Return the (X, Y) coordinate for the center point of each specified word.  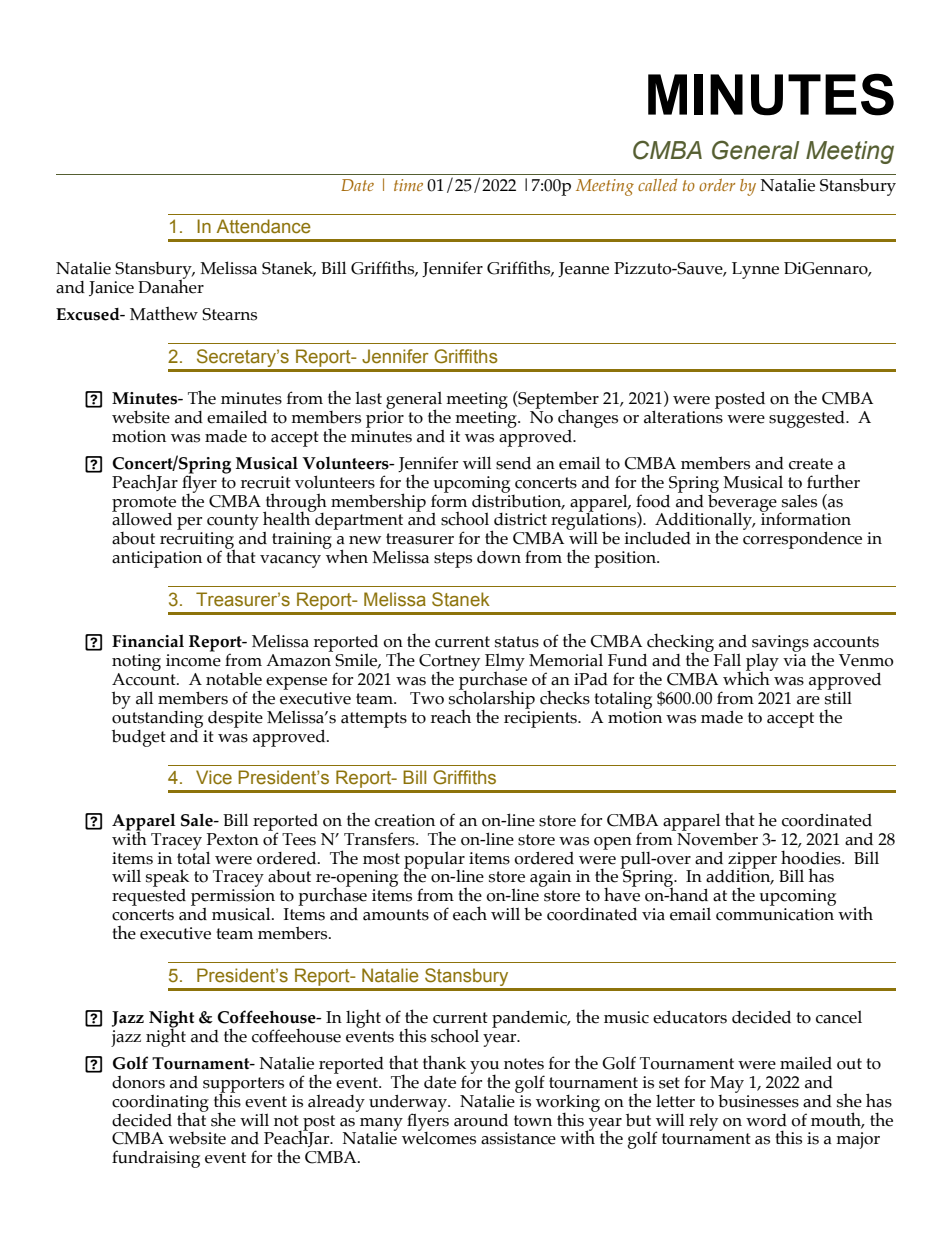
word (766, 1120)
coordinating (160, 1104)
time (408, 185)
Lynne (755, 270)
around (481, 1120)
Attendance (264, 226)
